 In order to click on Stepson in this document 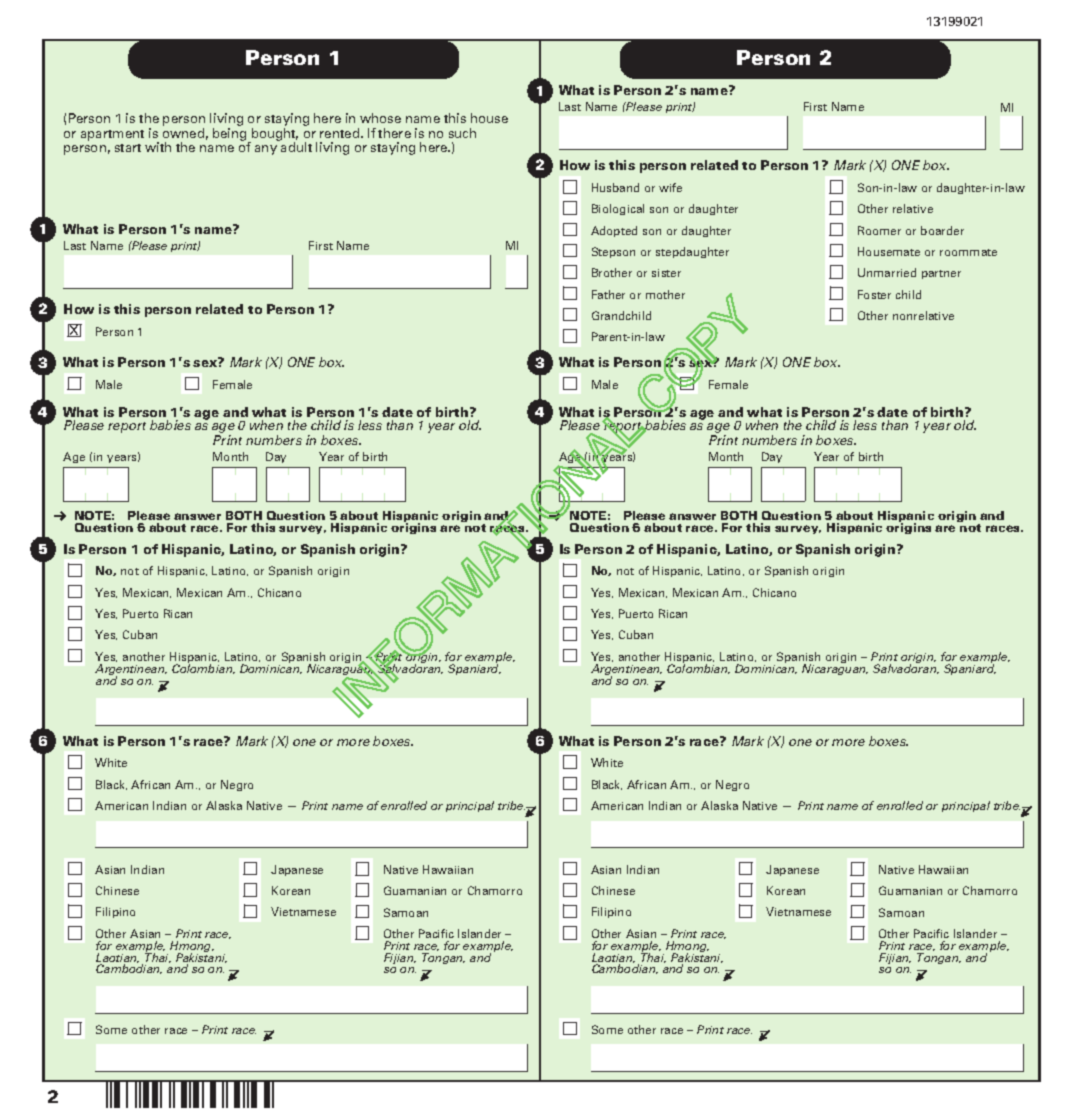, I will do `click(613, 252)`.
